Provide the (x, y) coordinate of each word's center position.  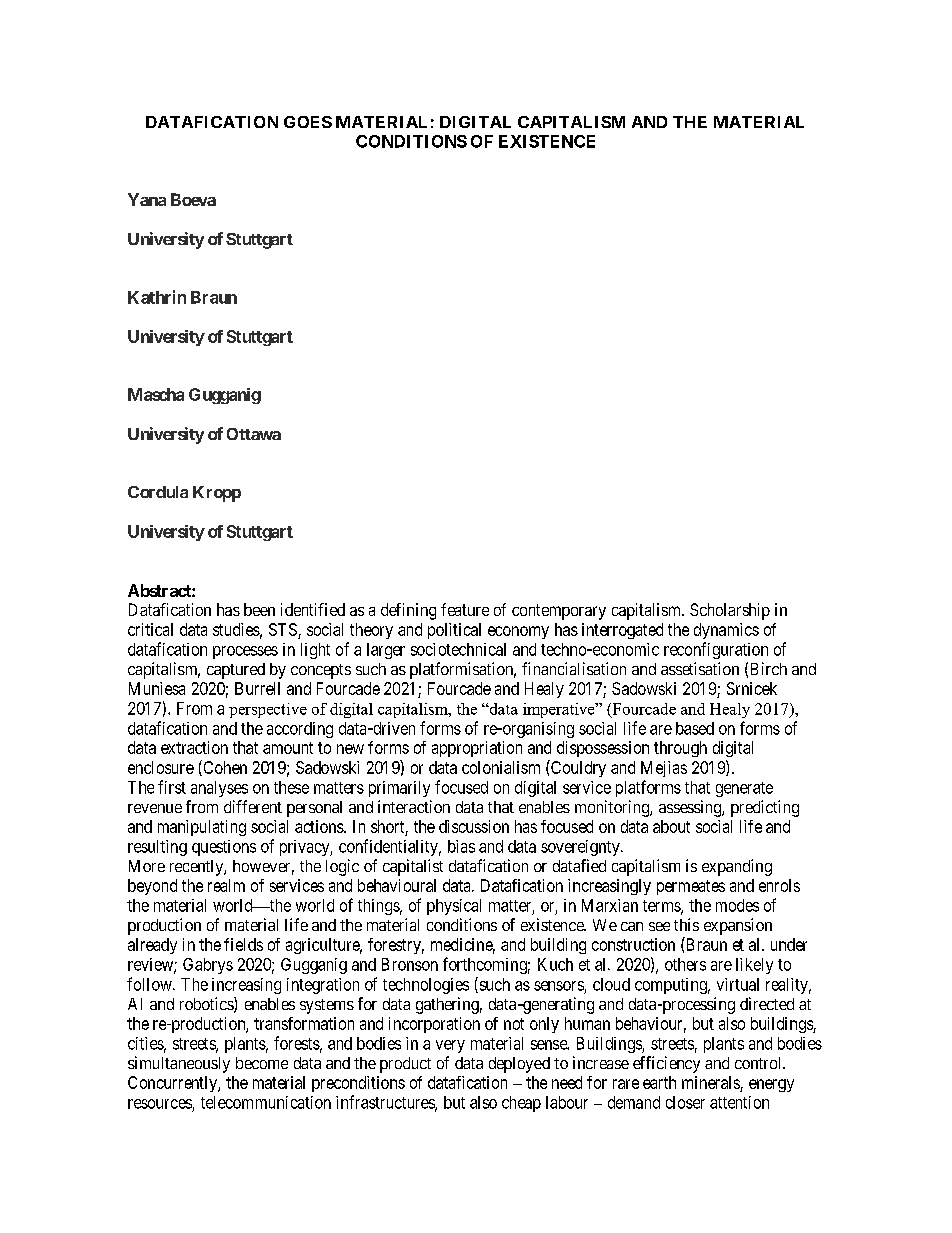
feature (465, 609)
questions (224, 848)
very (450, 1046)
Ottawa (254, 434)
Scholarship (730, 611)
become (262, 1063)
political (454, 631)
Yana (147, 199)
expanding (737, 867)
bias (461, 846)
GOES (308, 122)
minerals (711, 1082)
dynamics (726, 631)
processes (245, 652)
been (259, 609)
